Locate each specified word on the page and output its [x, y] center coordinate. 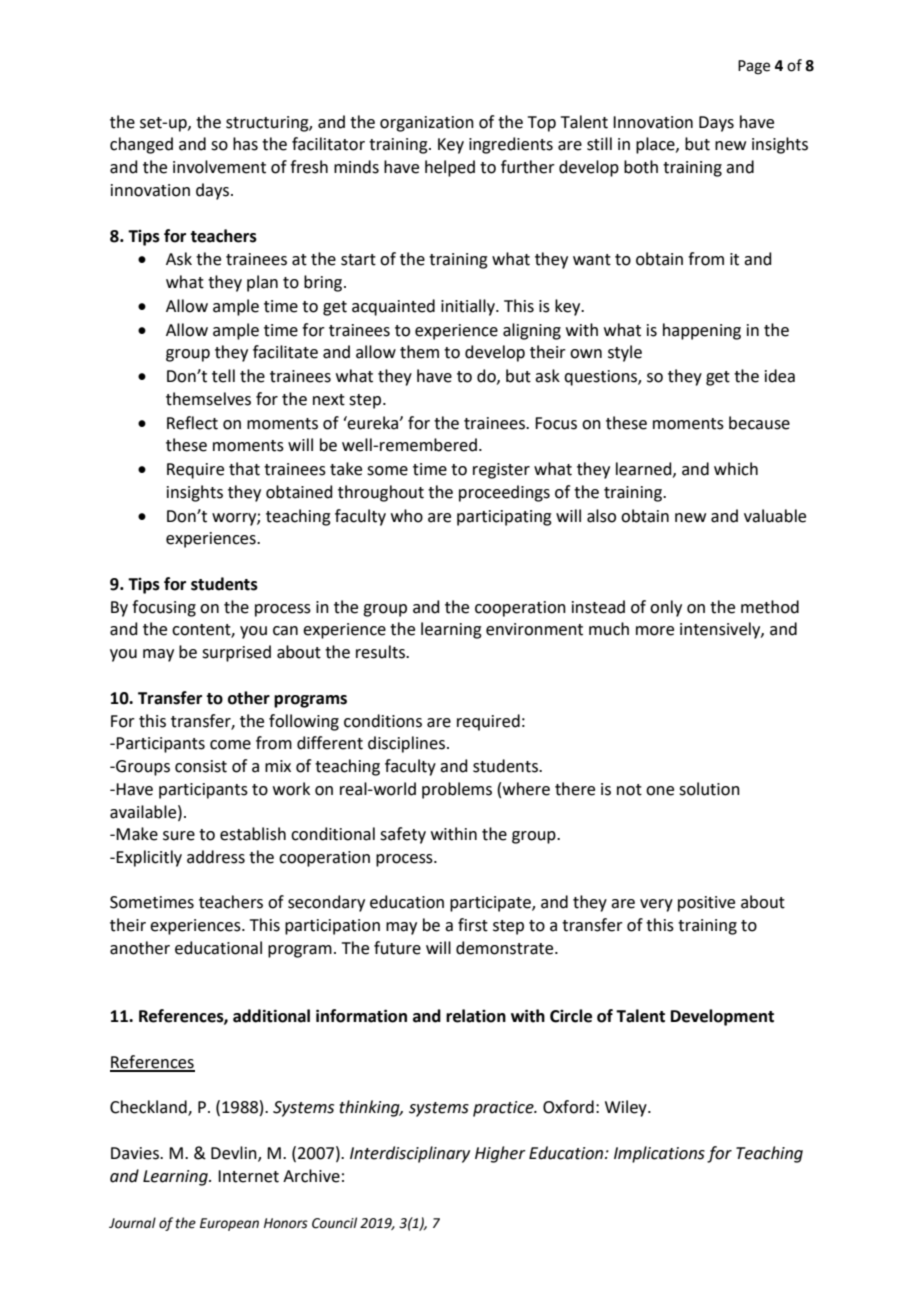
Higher [500, 1154]
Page [754, 67]
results [381, 652]
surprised [236, 653]
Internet [248, 1176]
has [245, 144]
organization [427, 124]
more [655, 631]
